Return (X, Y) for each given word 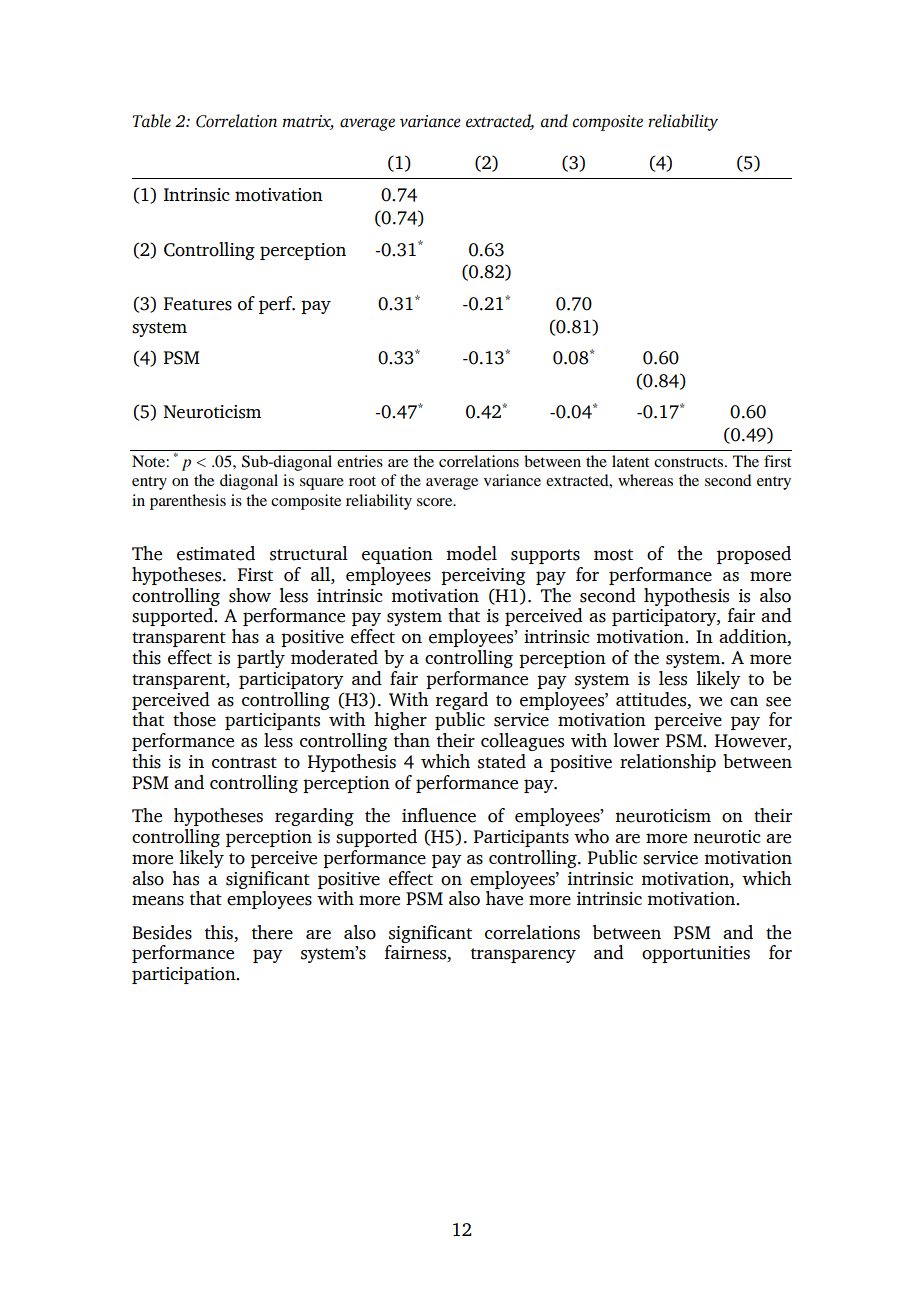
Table (151, 121)
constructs (690, 462)
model (471, 553)
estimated (216, 553)
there (272, 932)
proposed (754, 555)
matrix (308, 122)
